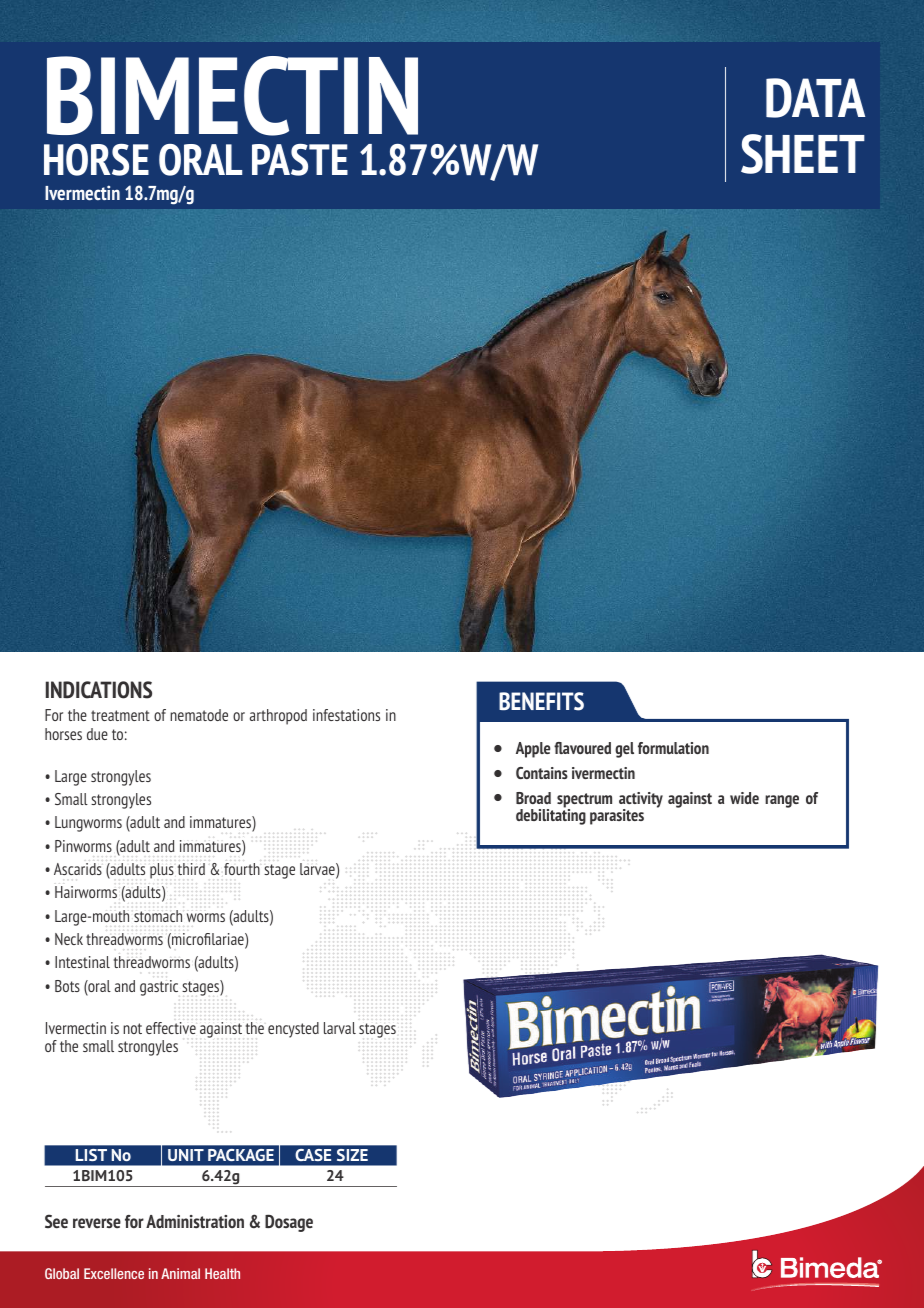  What do you see at coordinates (744, 798) in the page?
I see `wide` at bounding box center [744, 798].
